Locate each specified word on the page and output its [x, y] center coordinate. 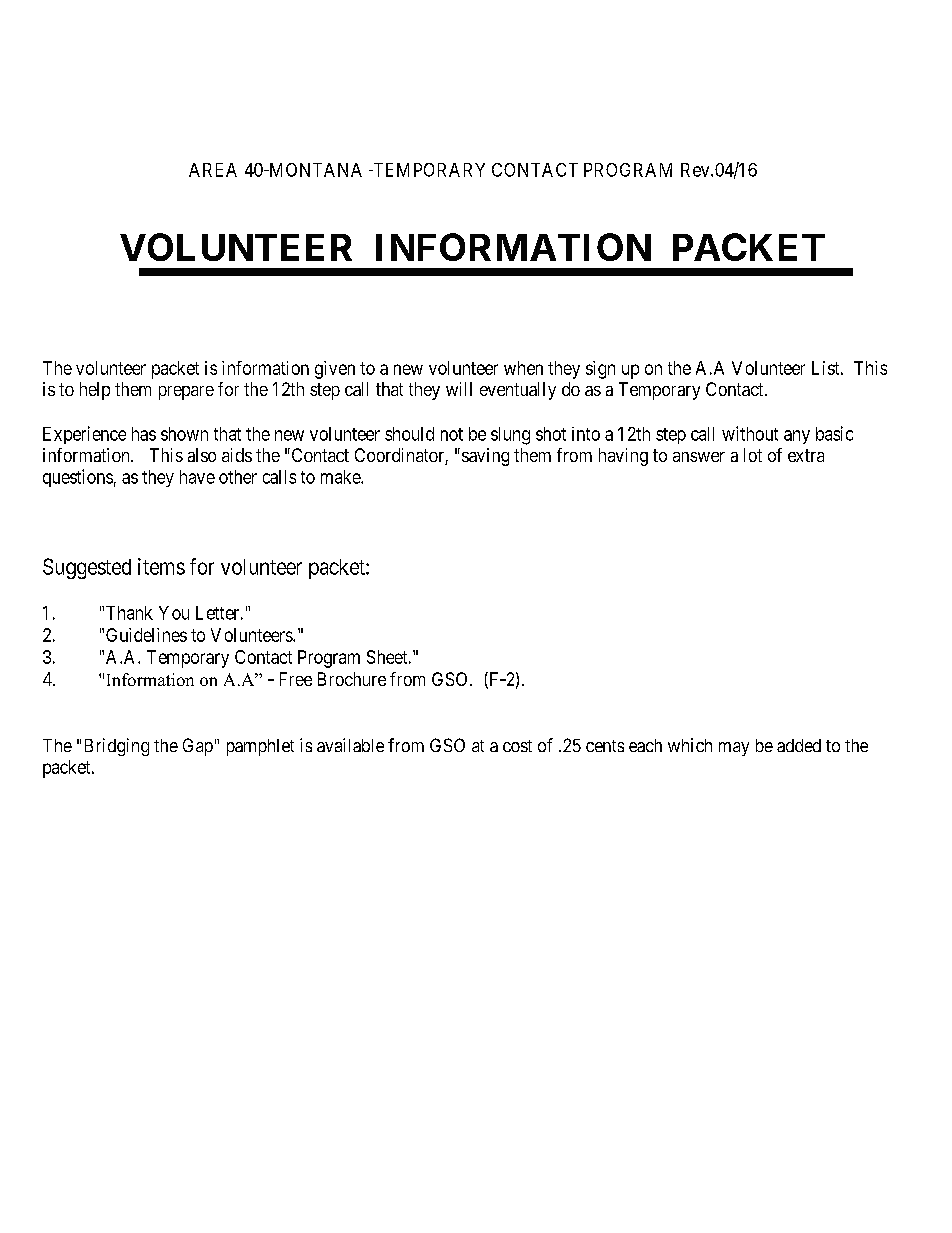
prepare [186, 393]
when [523, 368]
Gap [198, 747]
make [341, 477]
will [459, 389]
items [161, 566]
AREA [213, 170]
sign [600, 370]
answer [699, 457]
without [750, 433]
